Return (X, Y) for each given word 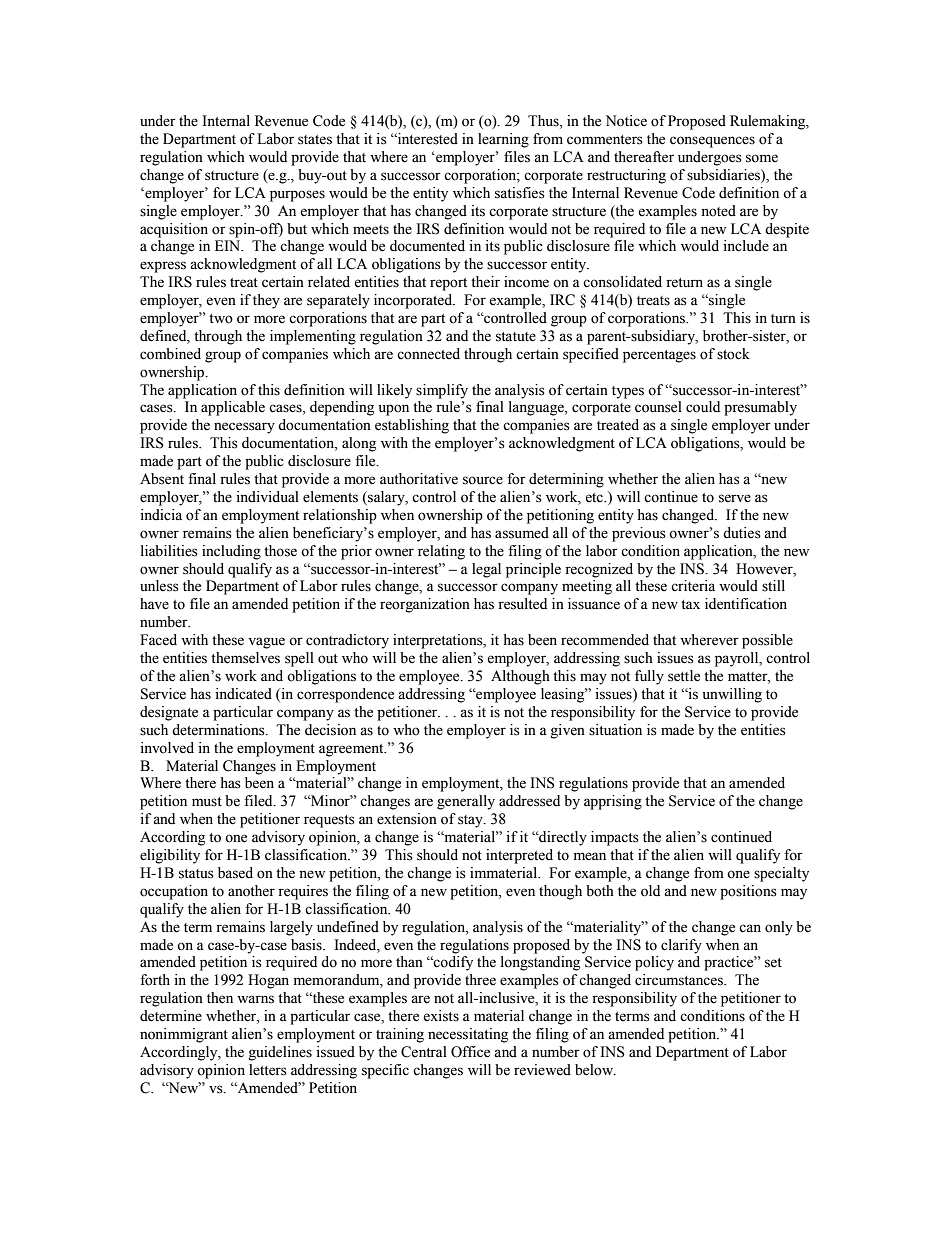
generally (466, 802)
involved (167, 748)
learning (503, 140)
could (703, 407)
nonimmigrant (184, 1035)
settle (684, 676)
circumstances (680, 980)
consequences (712, 142)
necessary (244, 428)
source (483, 480)
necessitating (468, 1035)
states (315, 140)
